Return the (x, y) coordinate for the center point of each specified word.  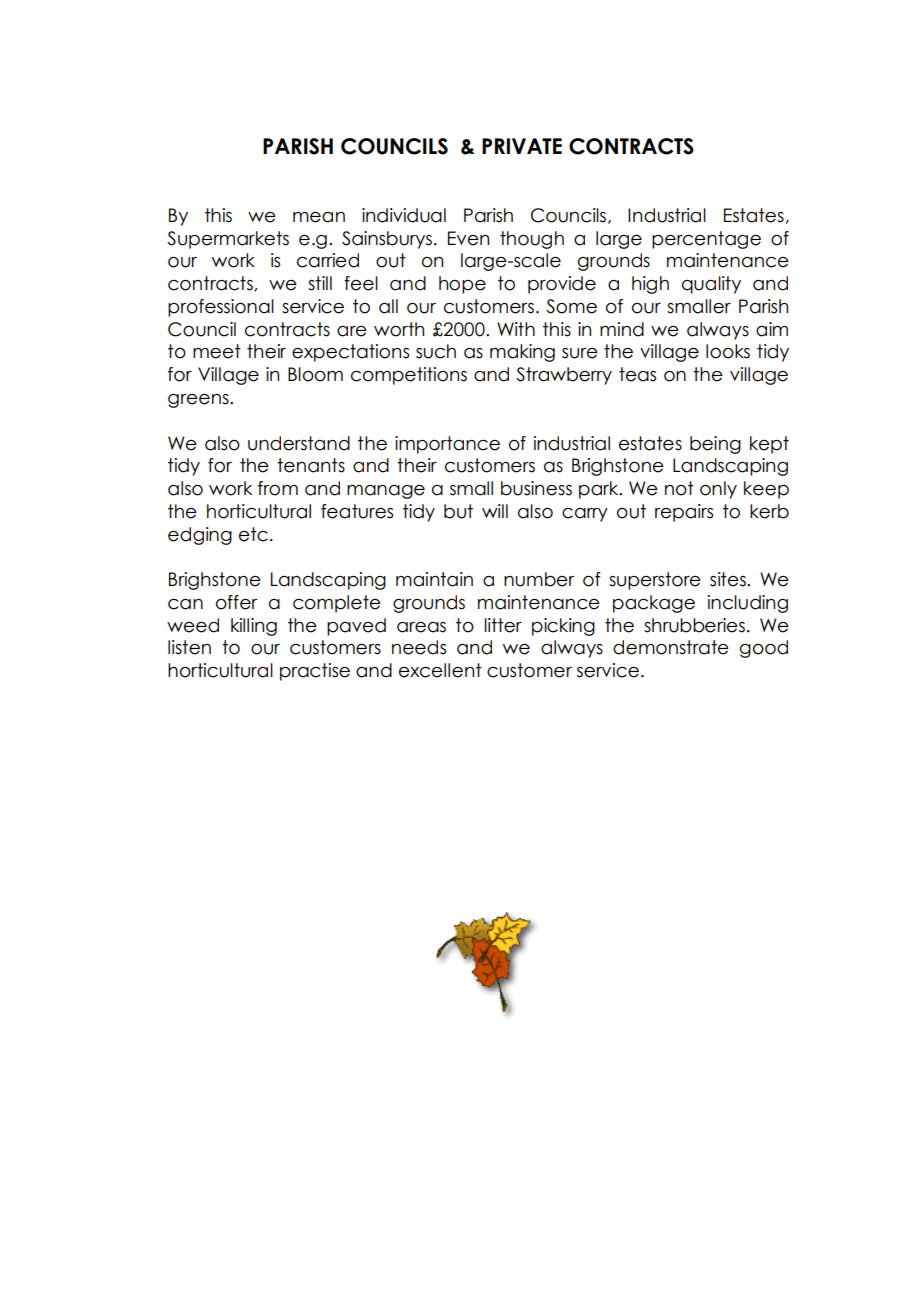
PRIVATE (522, 146)
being (715, 445)
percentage (706, 240)
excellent (440, 670)
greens (199, 401)
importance (447, 445)
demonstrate (671, 647)
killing (254, 627)
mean (319, 217)
